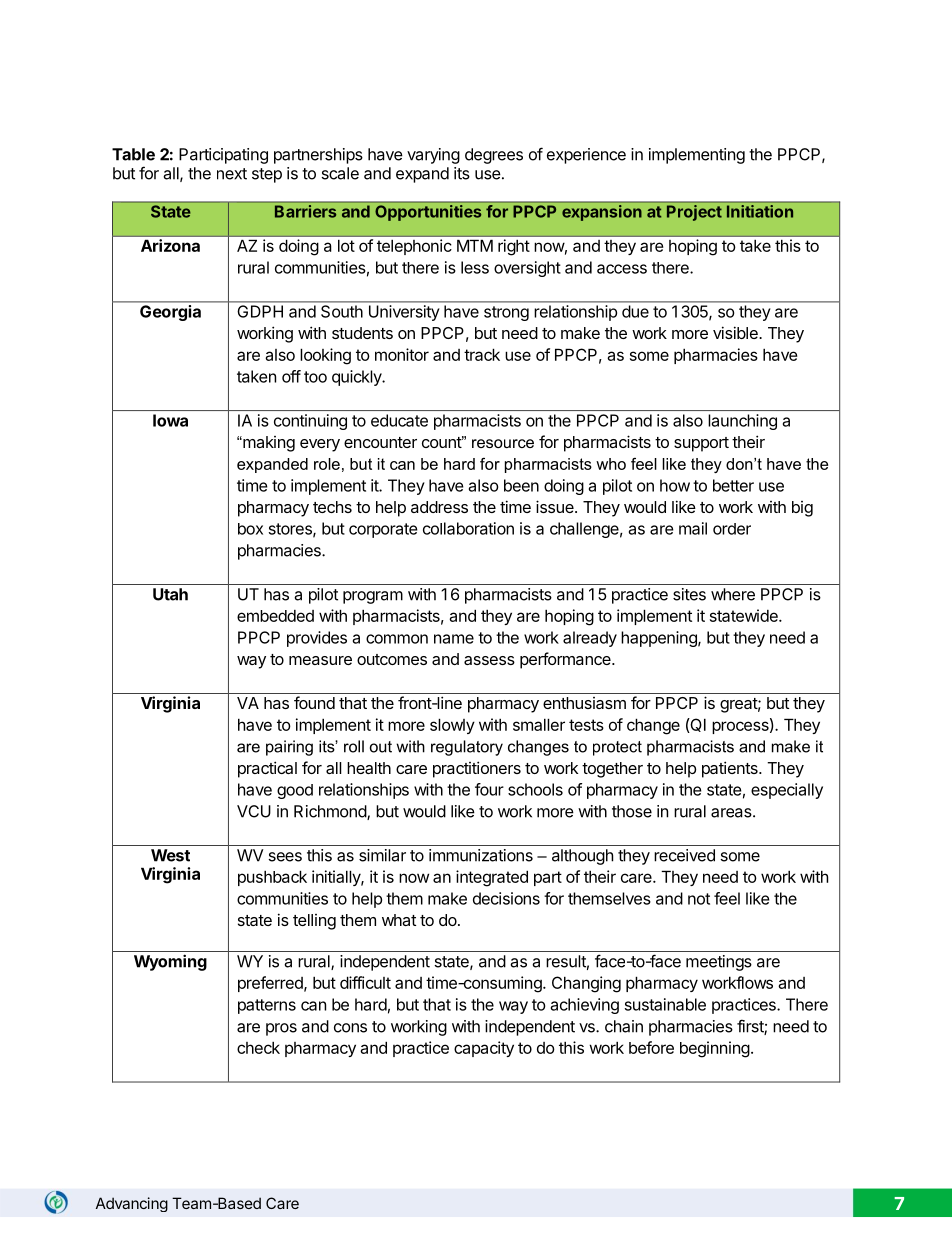 This screenshot has width=952, height=1233. I want to click on where, so click(733, 594).
